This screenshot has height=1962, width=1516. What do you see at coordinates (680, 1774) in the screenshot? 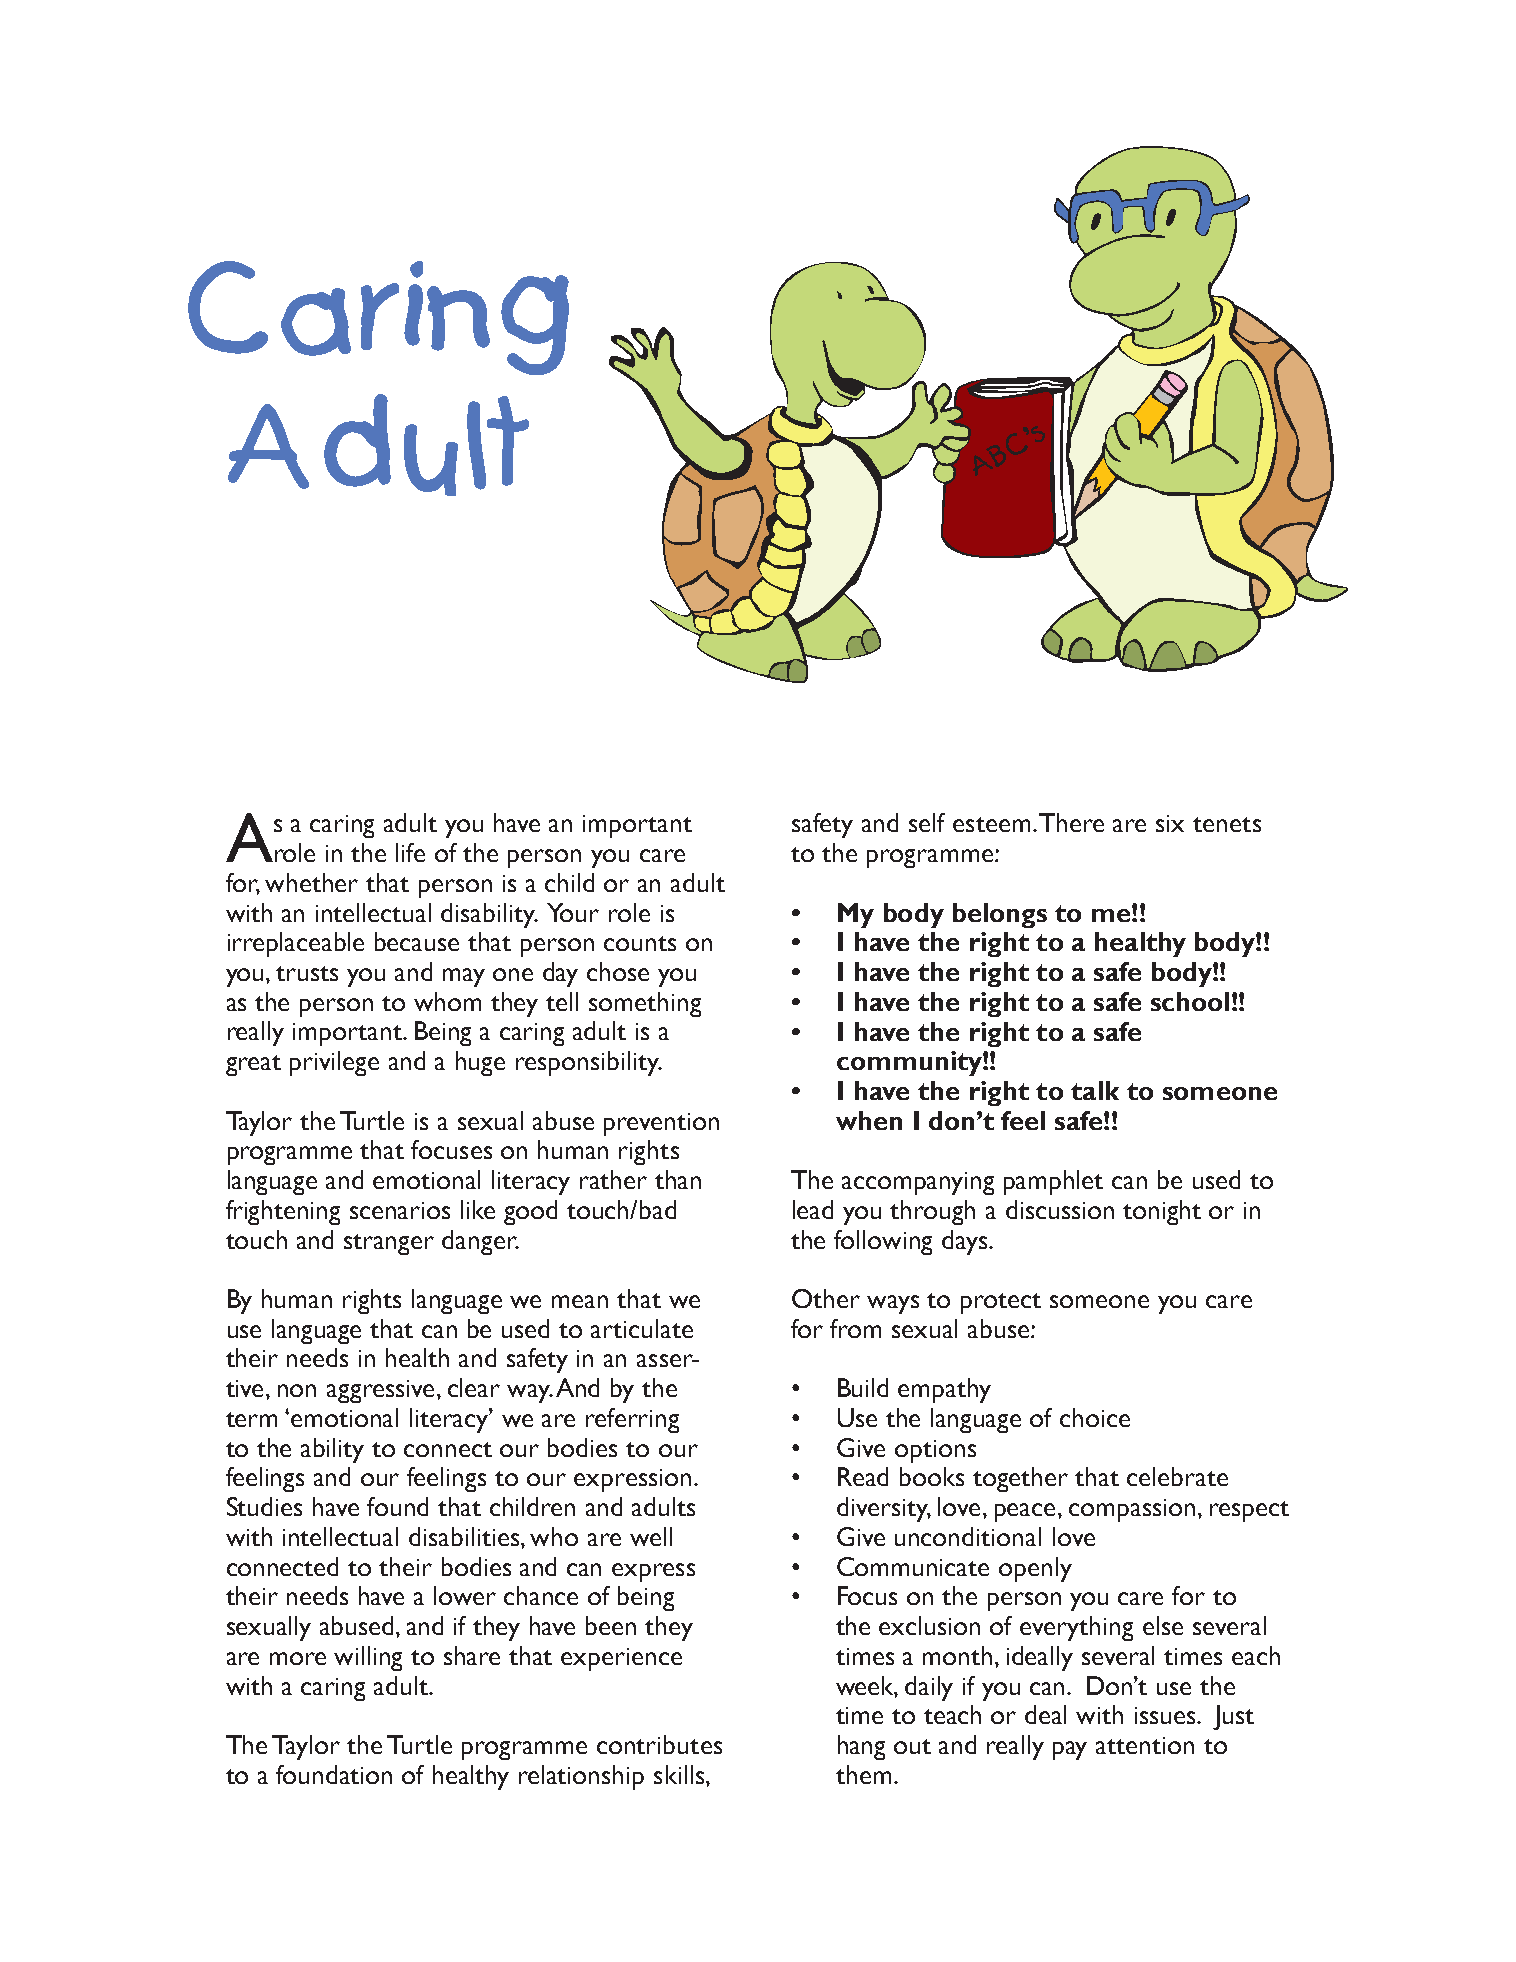
I see `skills` at bounding box center [680, 1774].
